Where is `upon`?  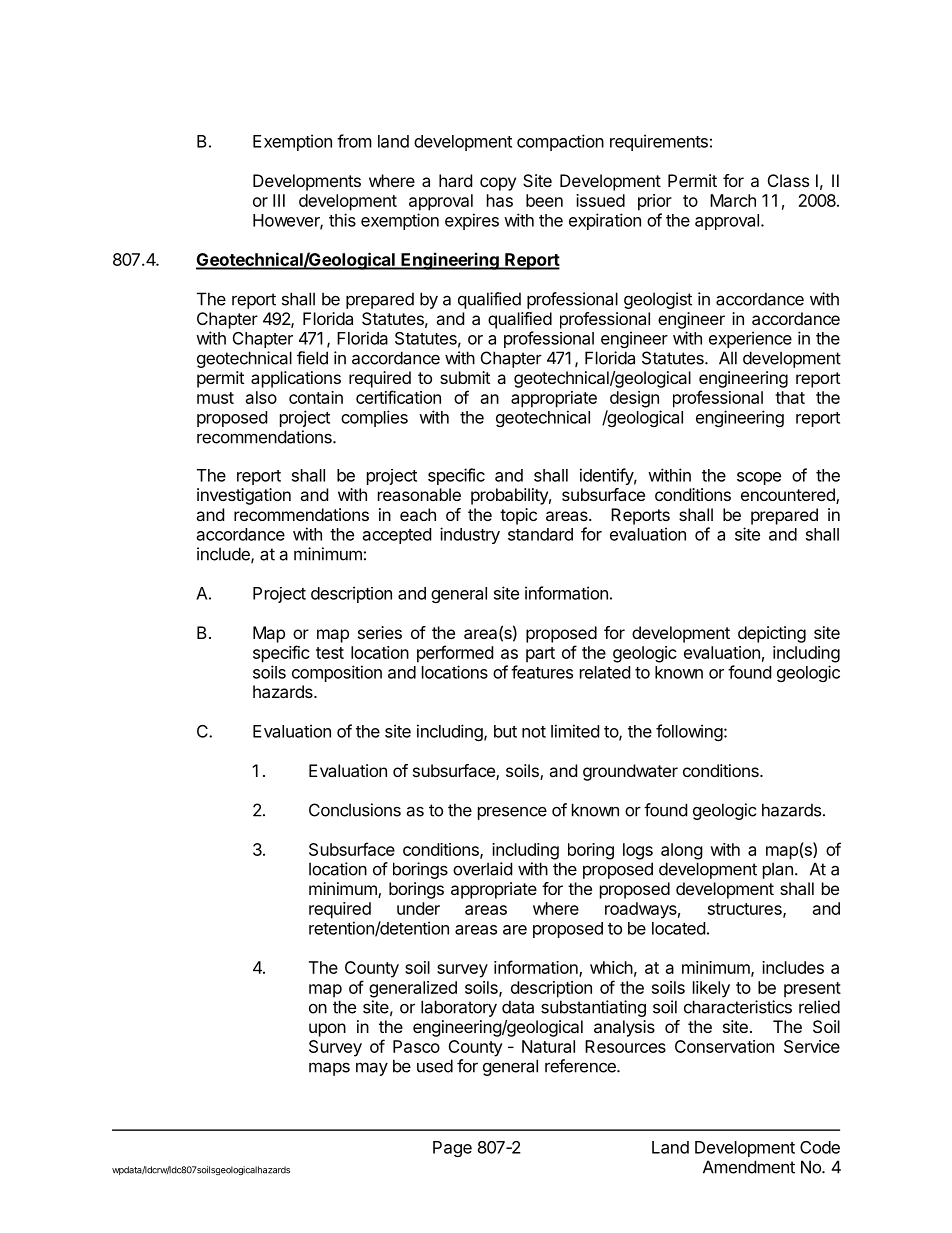
upon is located at coordinates (327, 1030).
